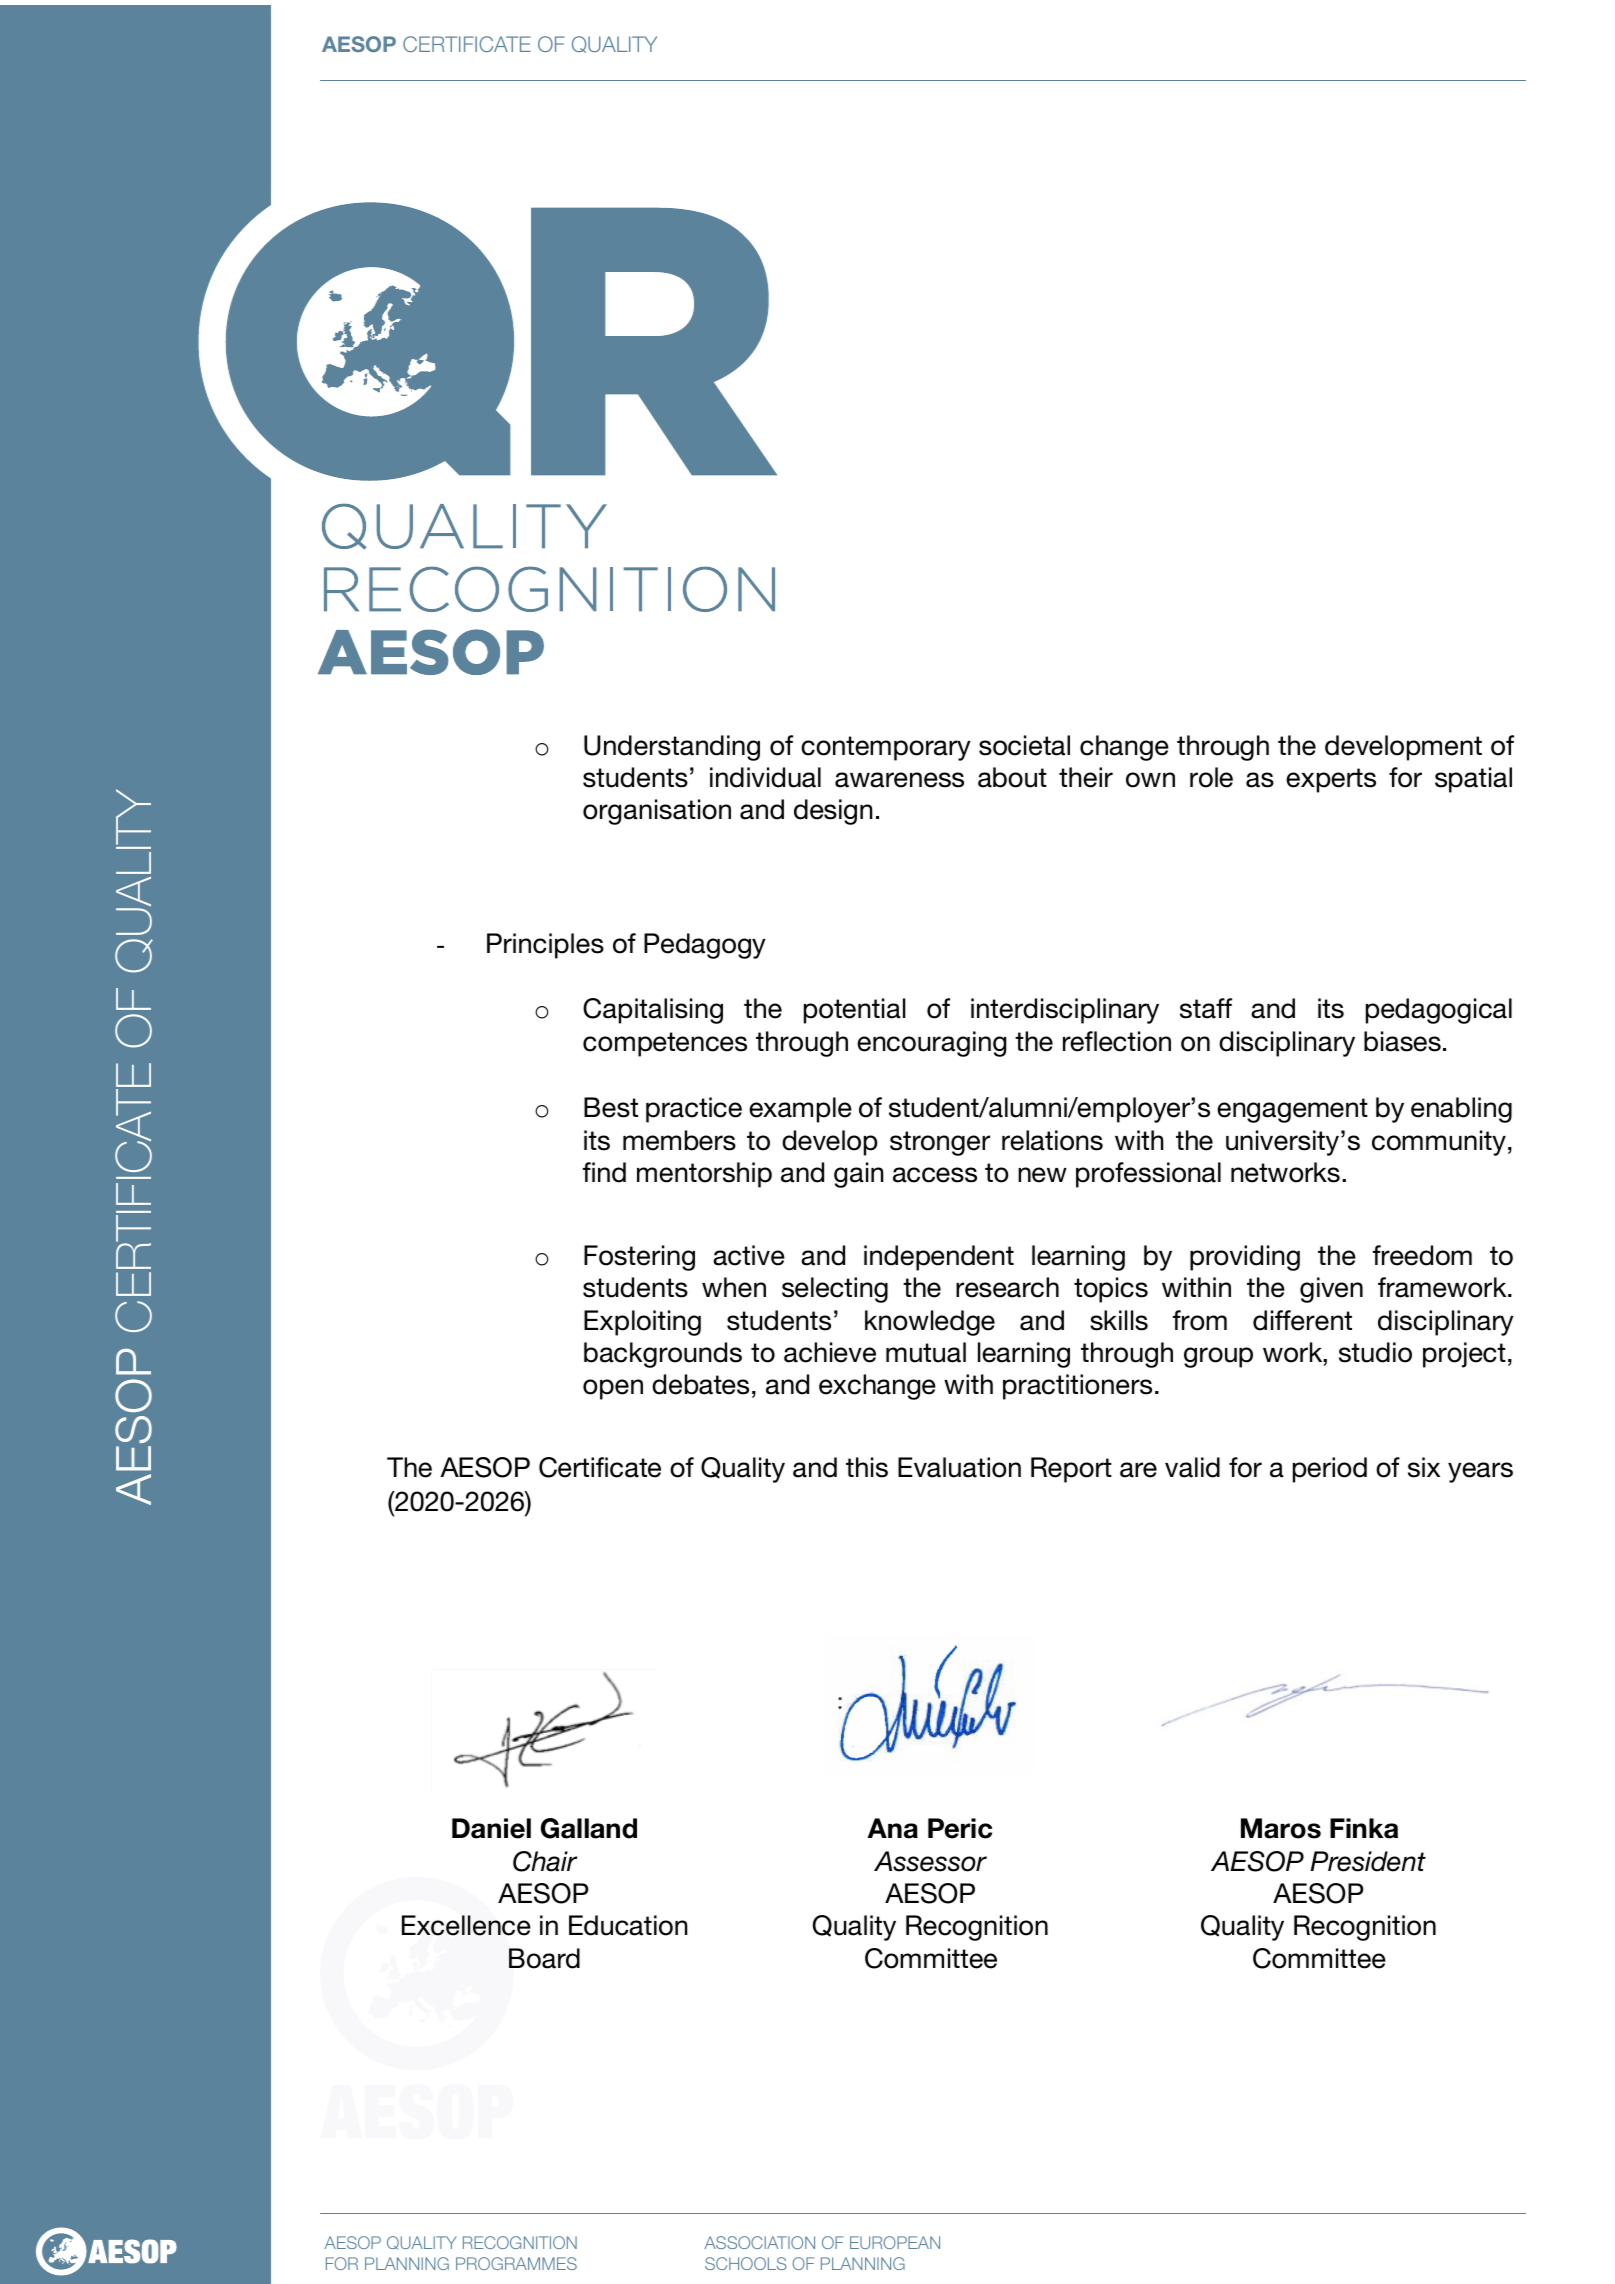  What do you see at coordinates (895, 2242) in the screenshot?
I see `EUROPEAN` at bounding box center [895, 2242].
